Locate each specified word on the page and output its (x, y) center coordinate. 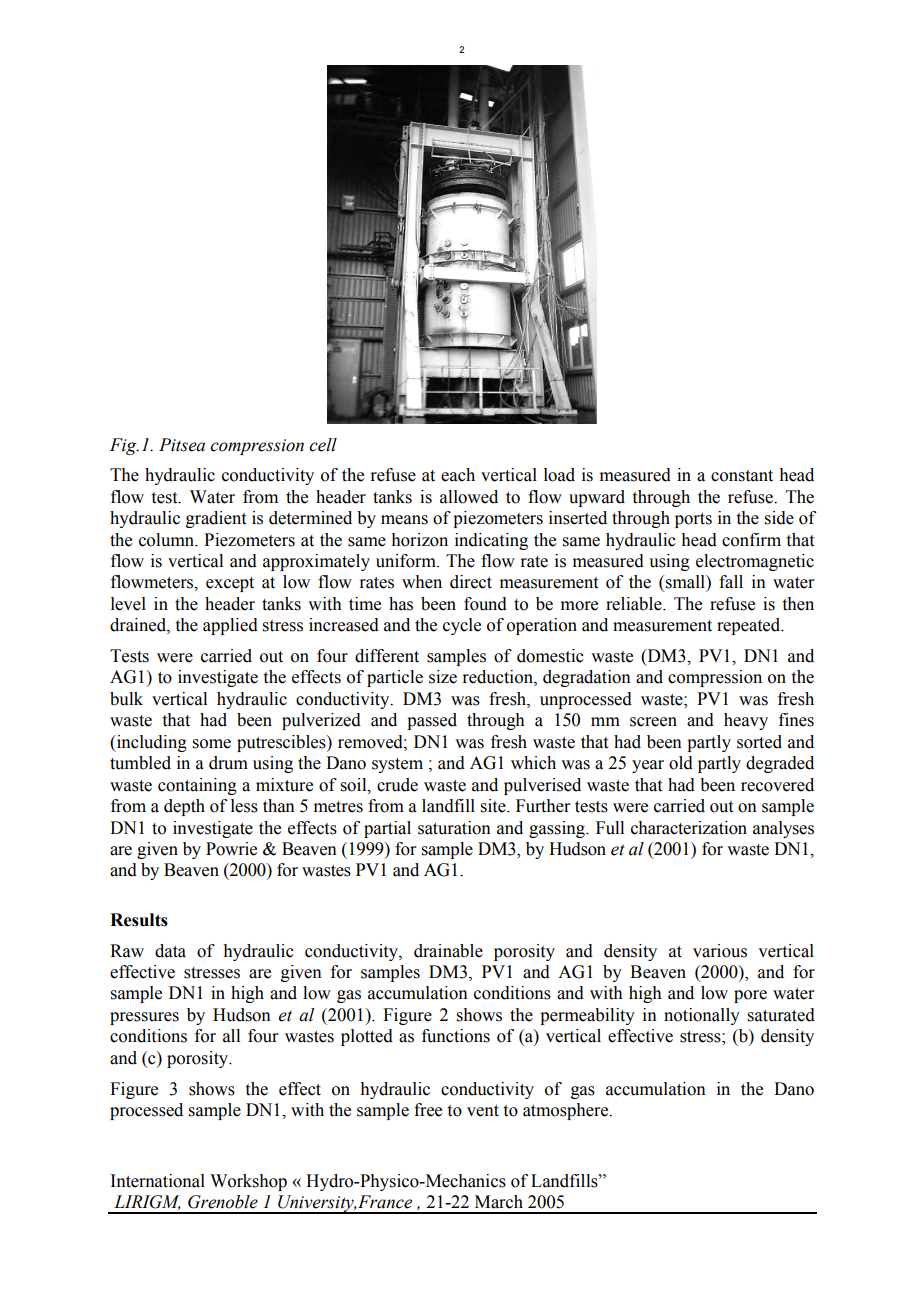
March (499, 1202)
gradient (216, 519)
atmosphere (567, 1111)
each (458, 475)
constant (742, 476)
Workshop (248, 1182)
